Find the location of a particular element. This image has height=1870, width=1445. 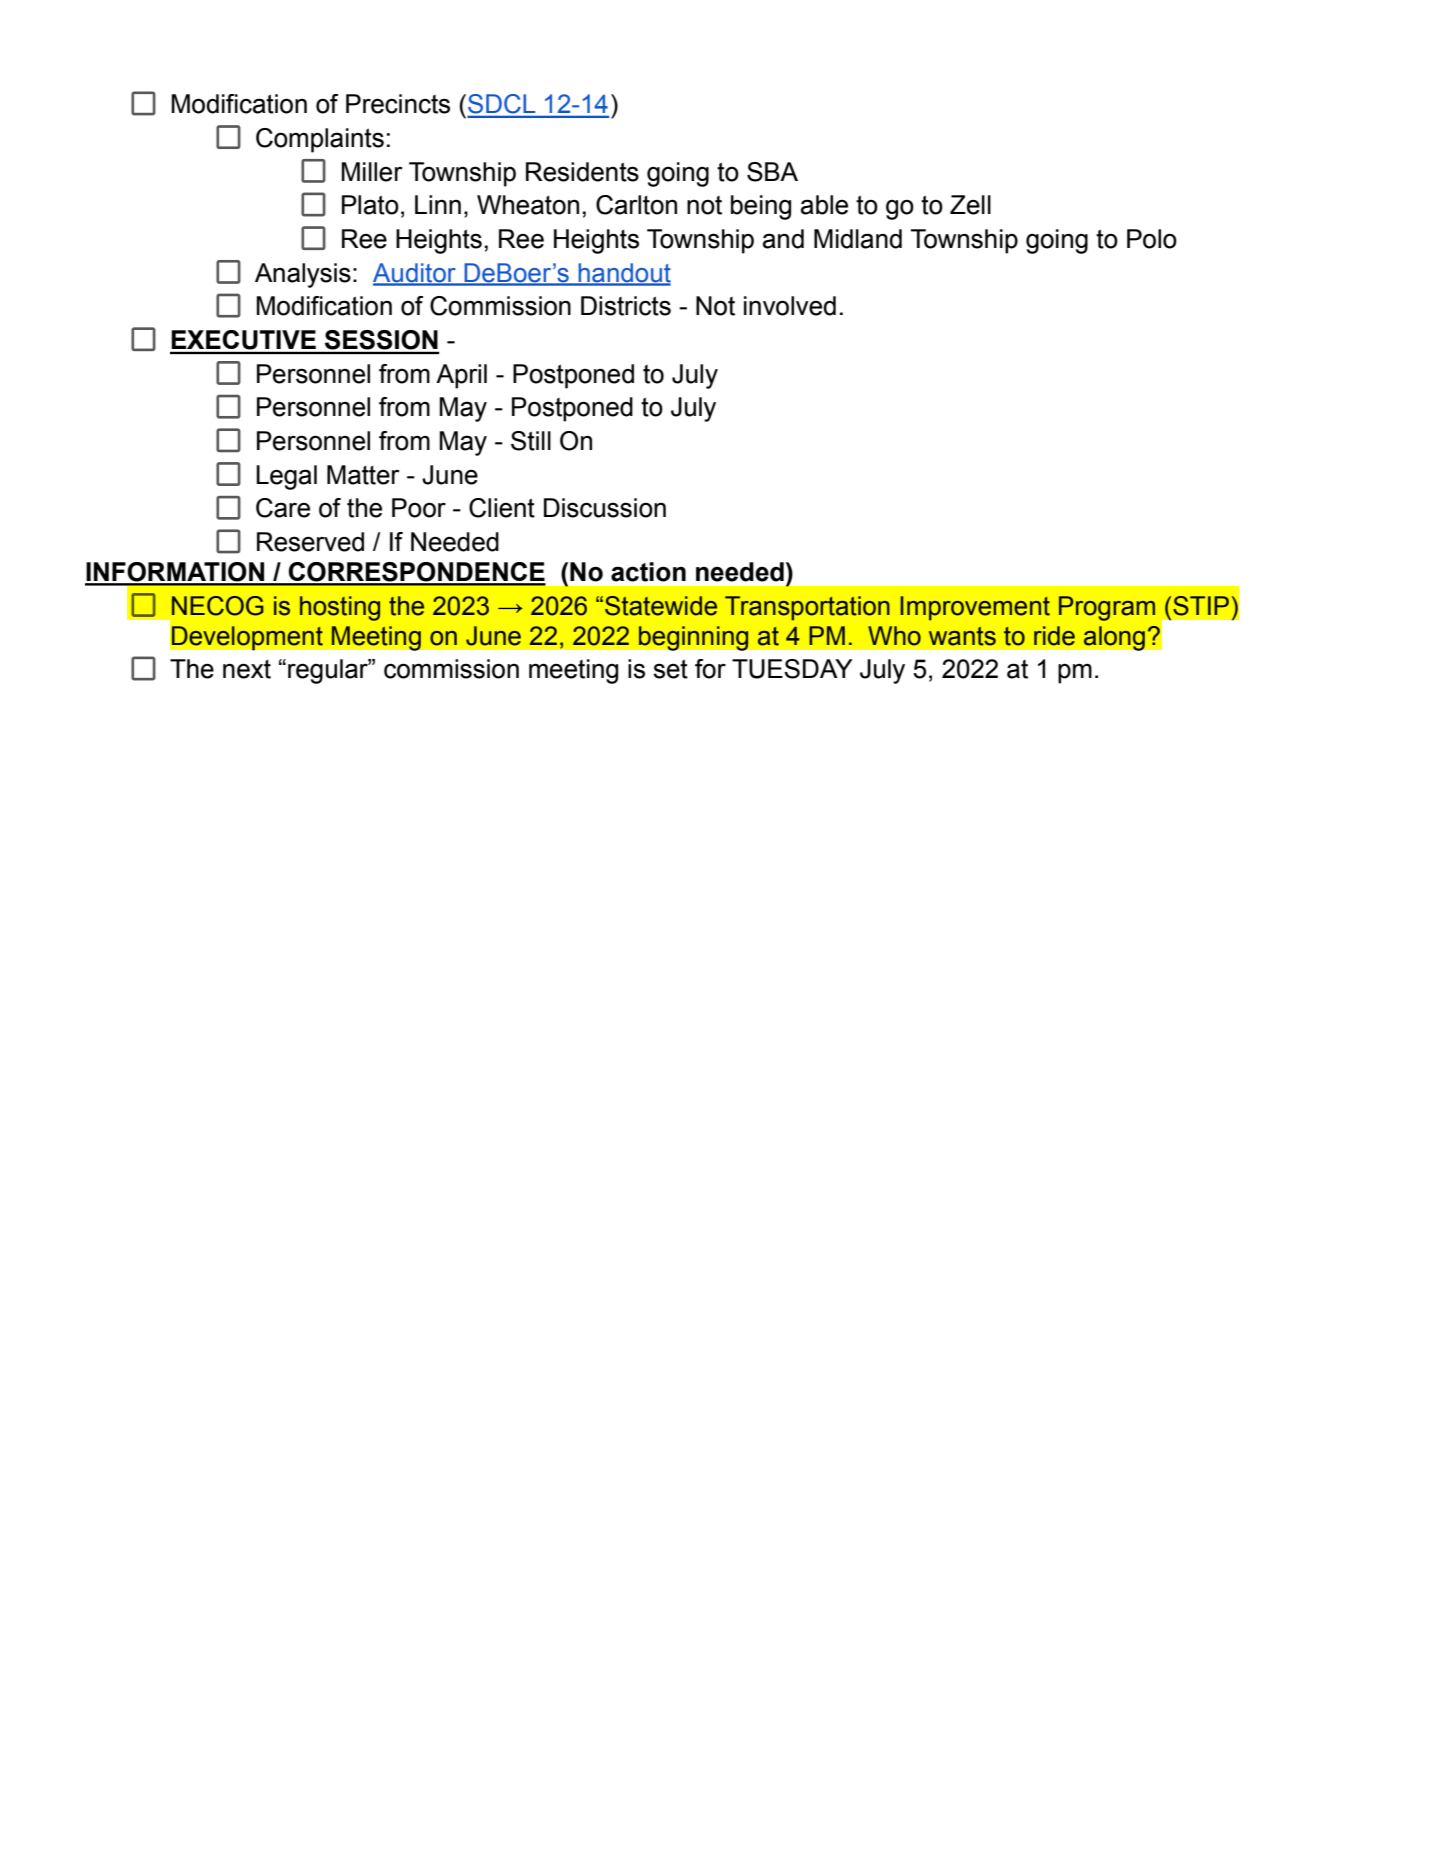

involved is located at coordinates (790, 306).
